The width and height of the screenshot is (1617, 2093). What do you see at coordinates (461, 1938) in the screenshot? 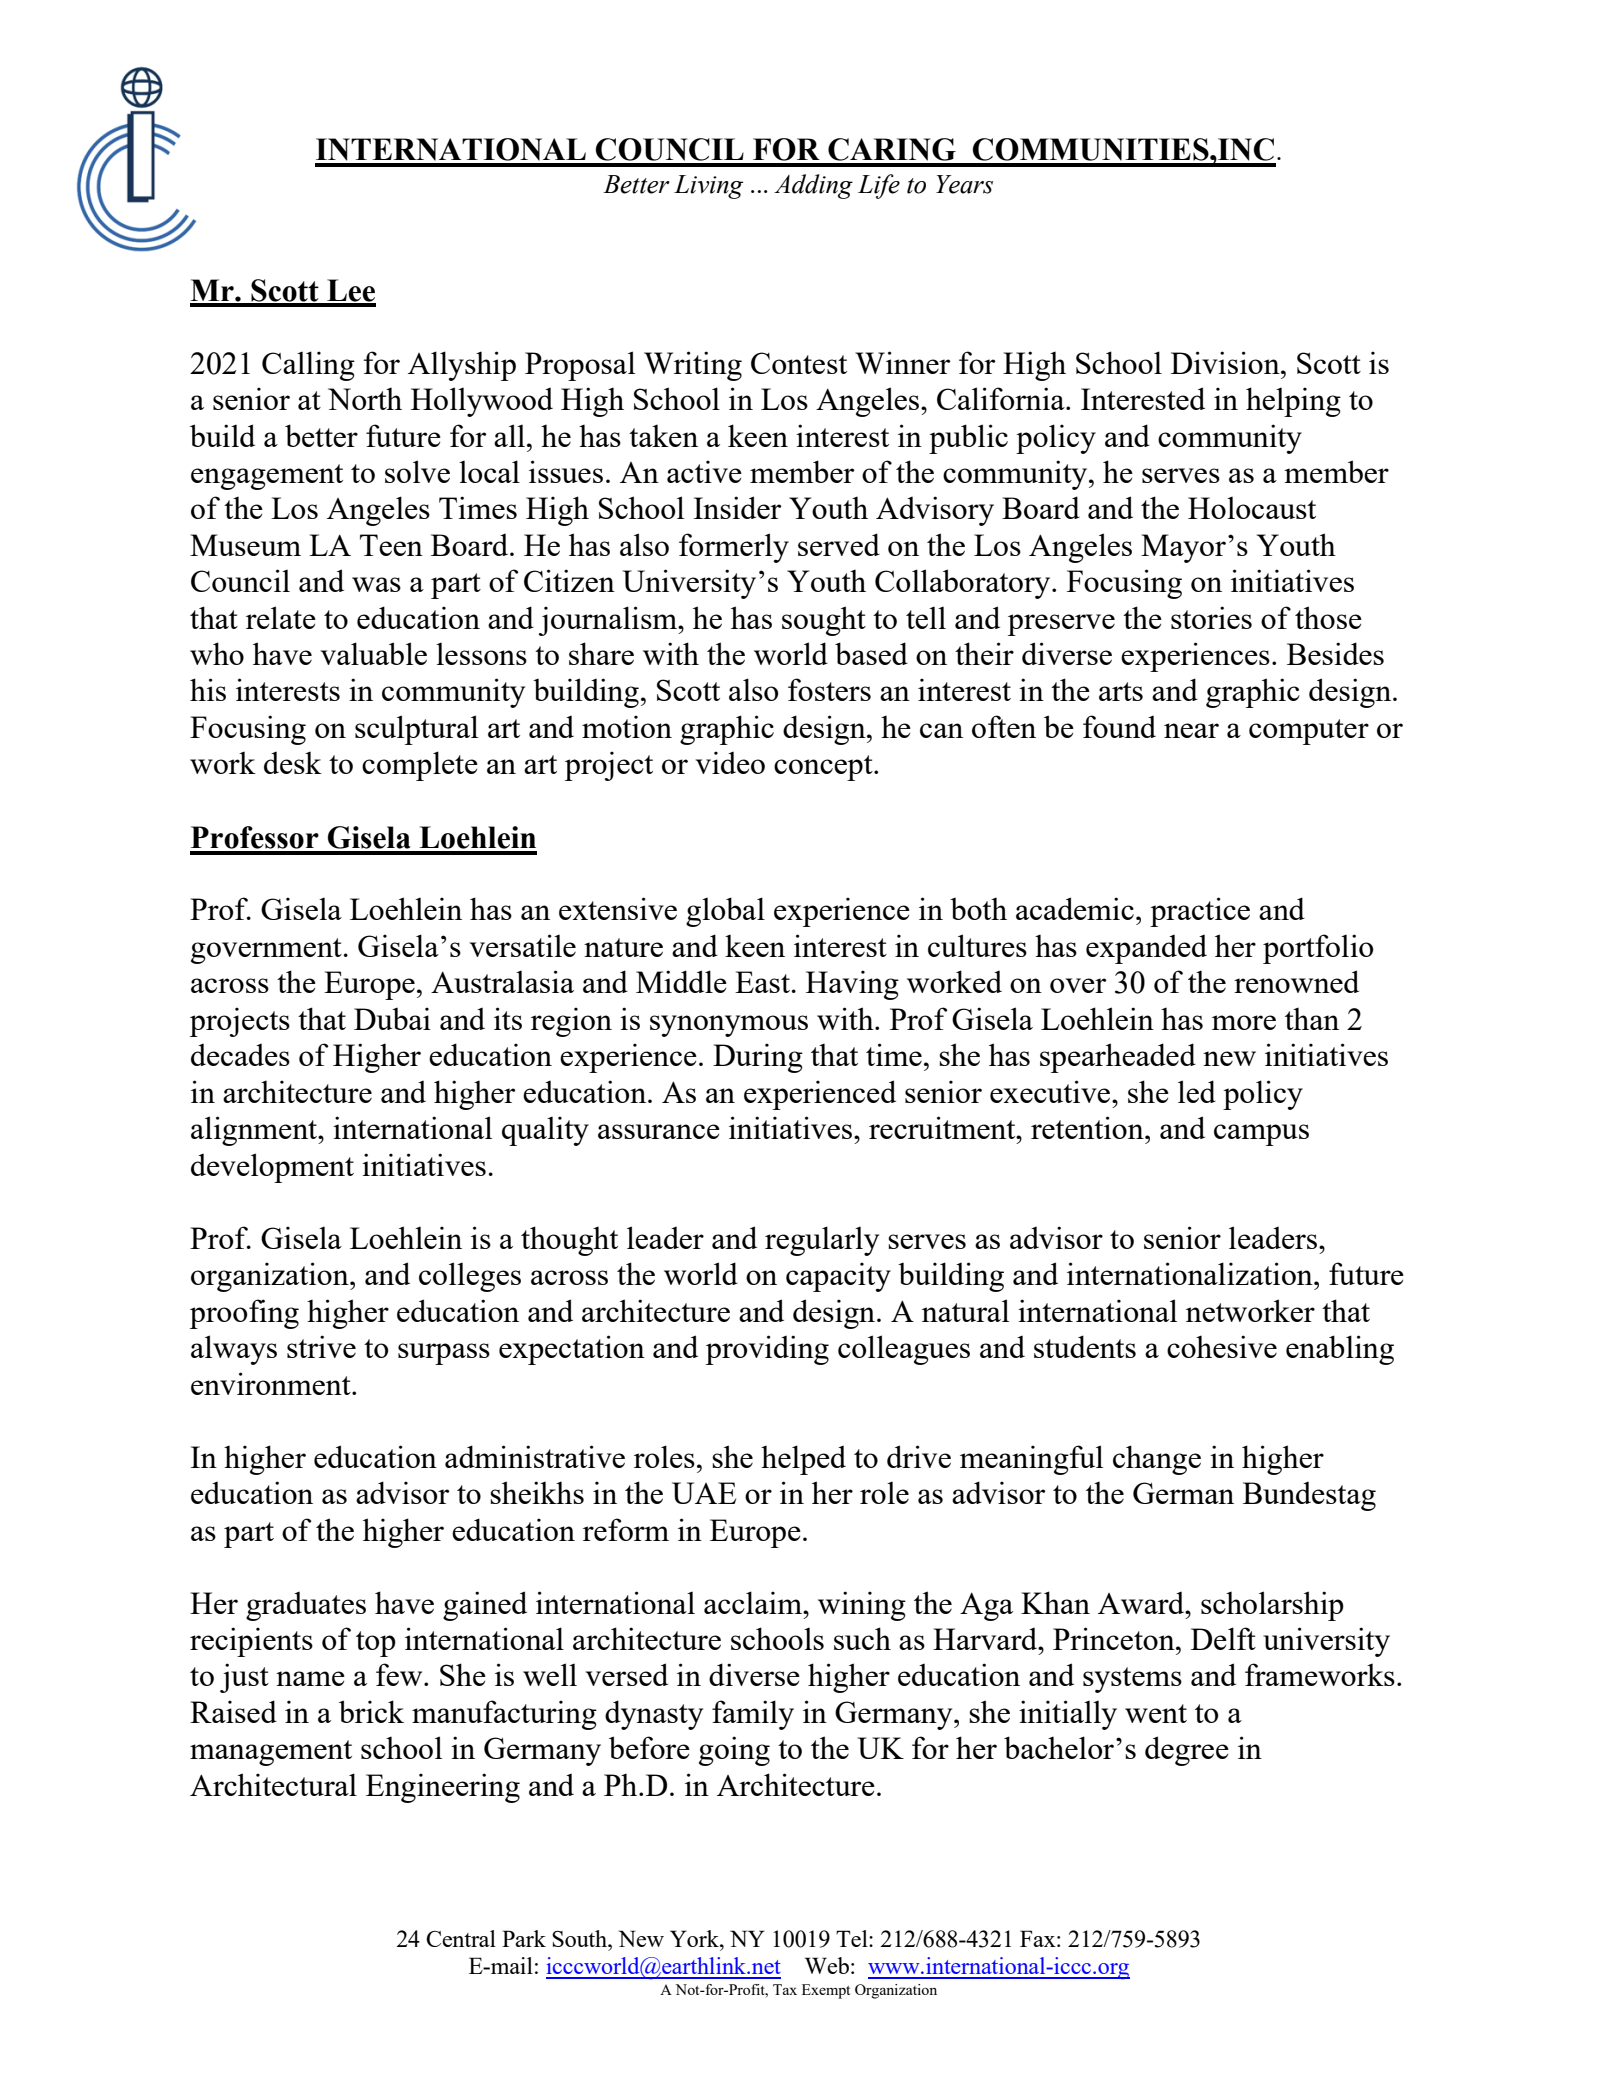
I see `Central` at bounding box center [461, 1938].
